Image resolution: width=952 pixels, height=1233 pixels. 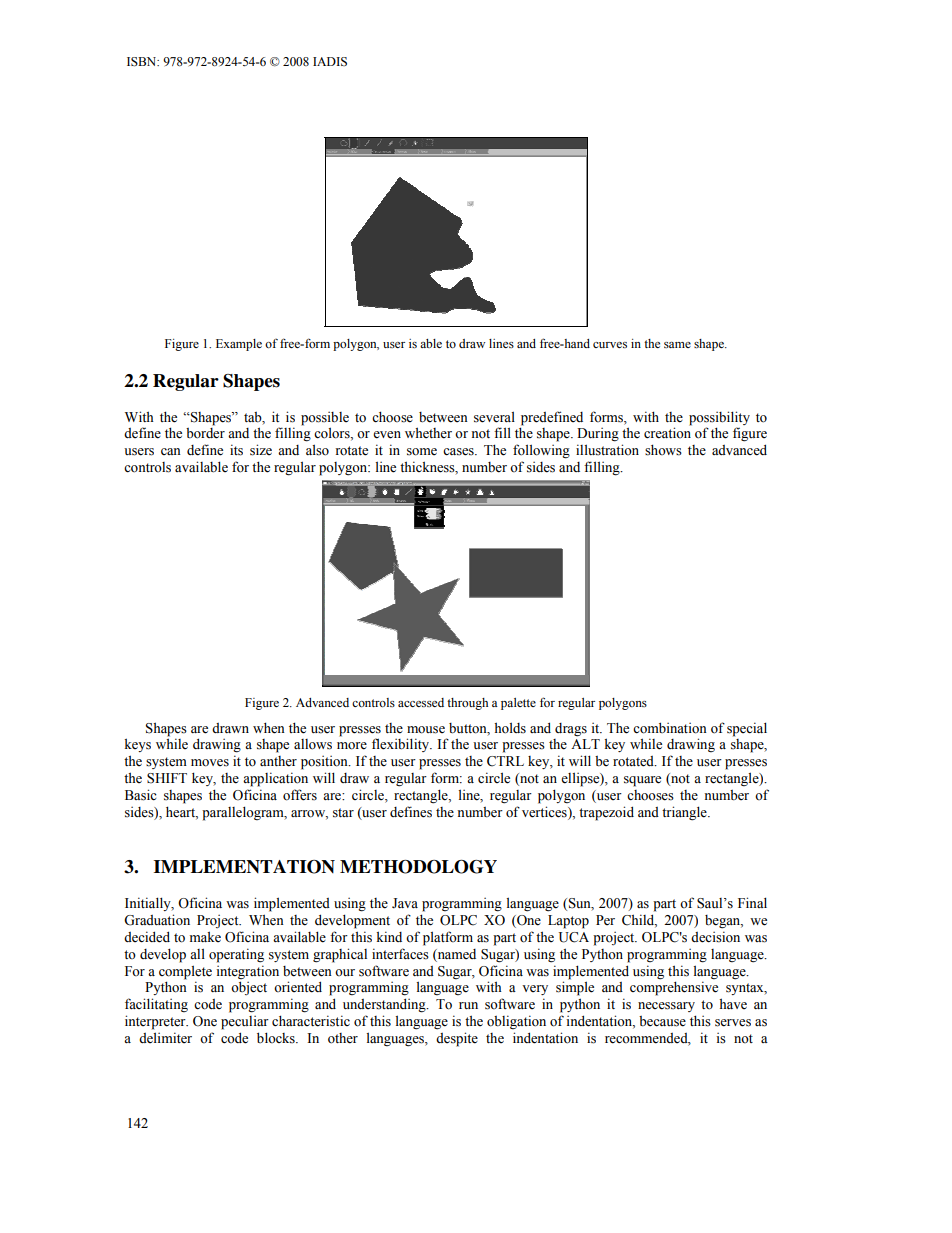 I want to click on peculiar, so click(x=245, y=1023).
